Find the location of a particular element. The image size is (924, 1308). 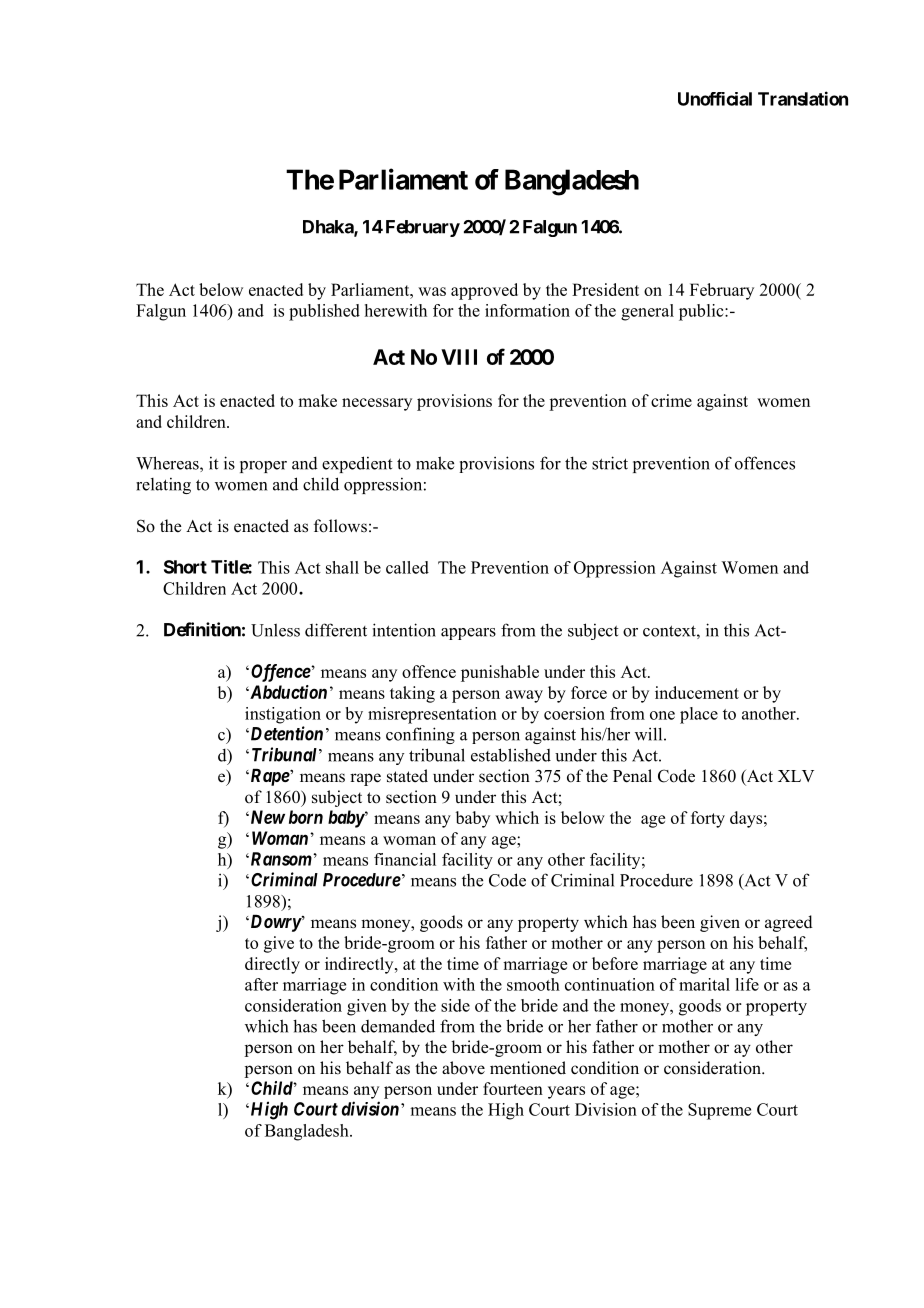

published is located at coordinates (324, 312).
